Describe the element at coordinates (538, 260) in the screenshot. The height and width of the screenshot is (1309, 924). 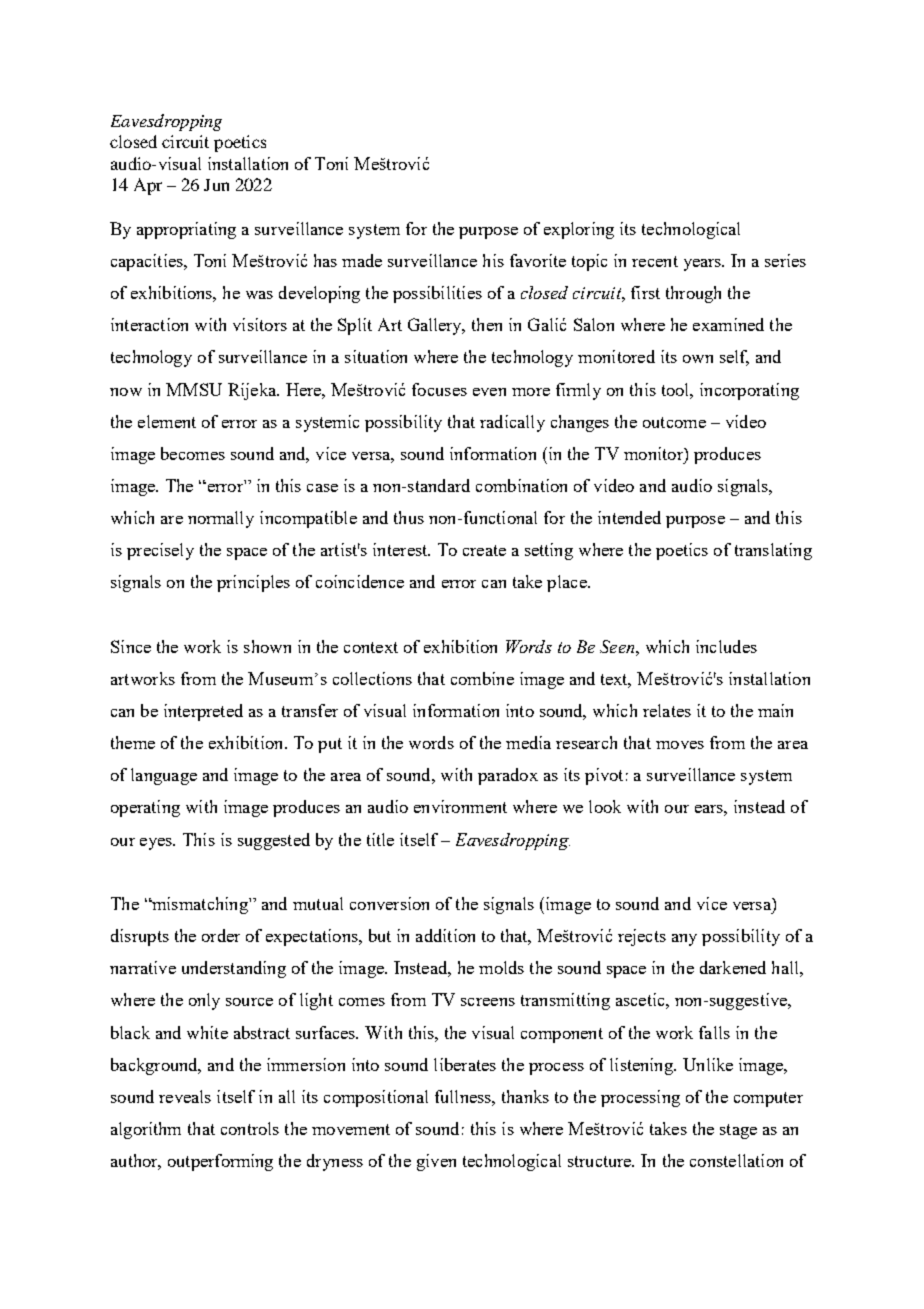
I see `favorite` at that location.
